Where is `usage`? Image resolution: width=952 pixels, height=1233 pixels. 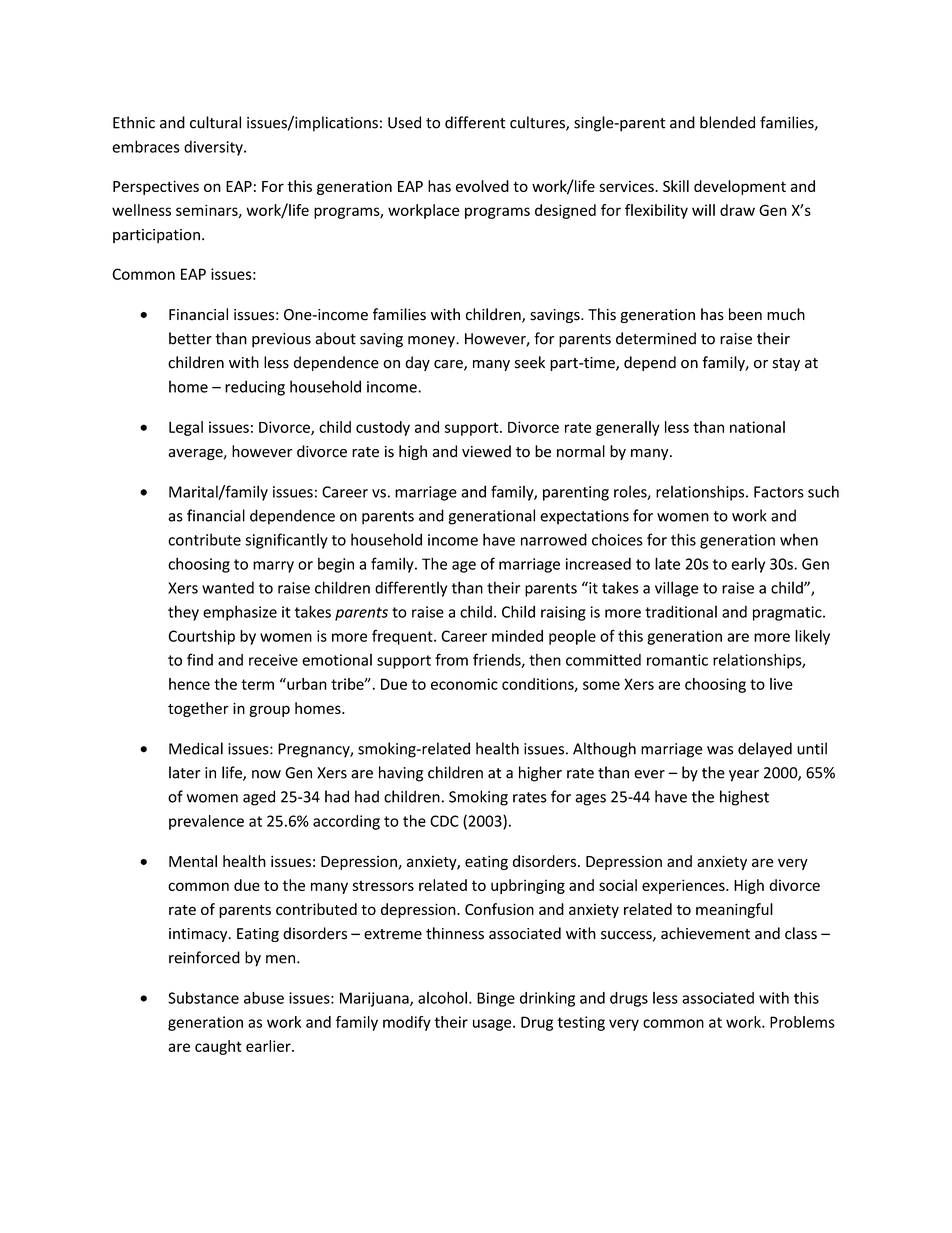
usage is located at coordinates (493, 1025).
